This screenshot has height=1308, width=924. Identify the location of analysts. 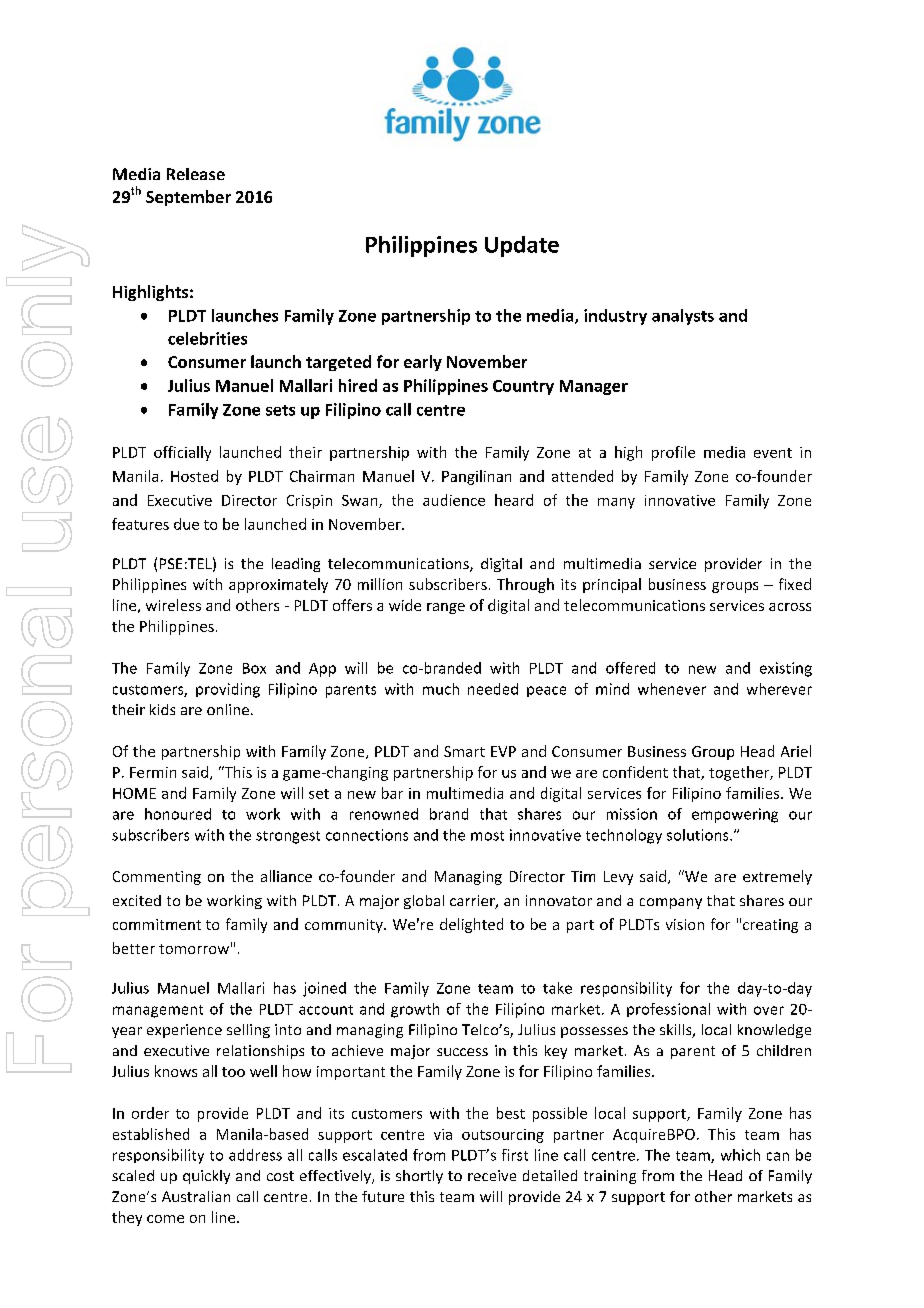
(683, 317).
